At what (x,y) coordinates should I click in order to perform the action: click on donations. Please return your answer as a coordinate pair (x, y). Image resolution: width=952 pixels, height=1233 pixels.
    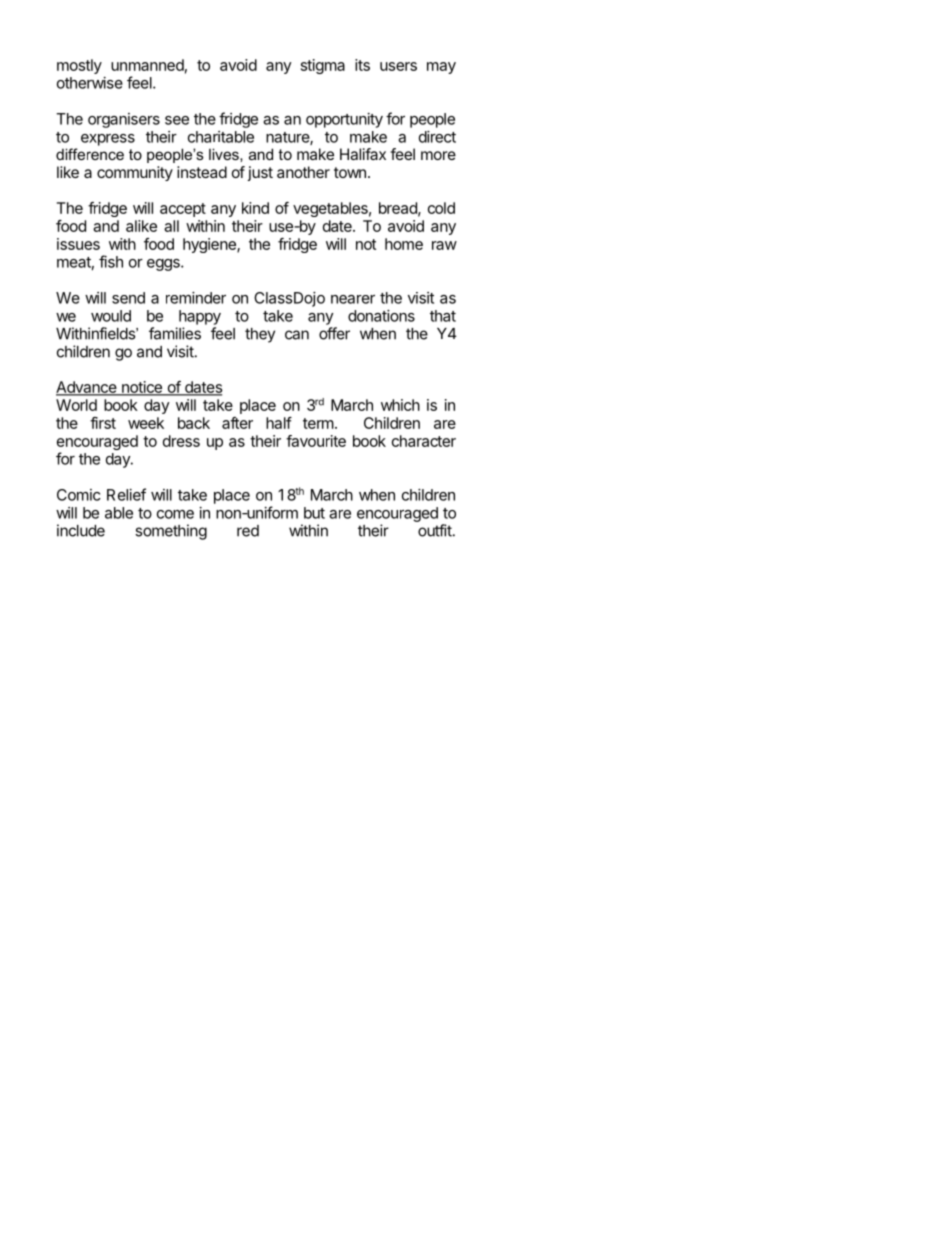
    Looking at the image, I should click on (381, 316).
